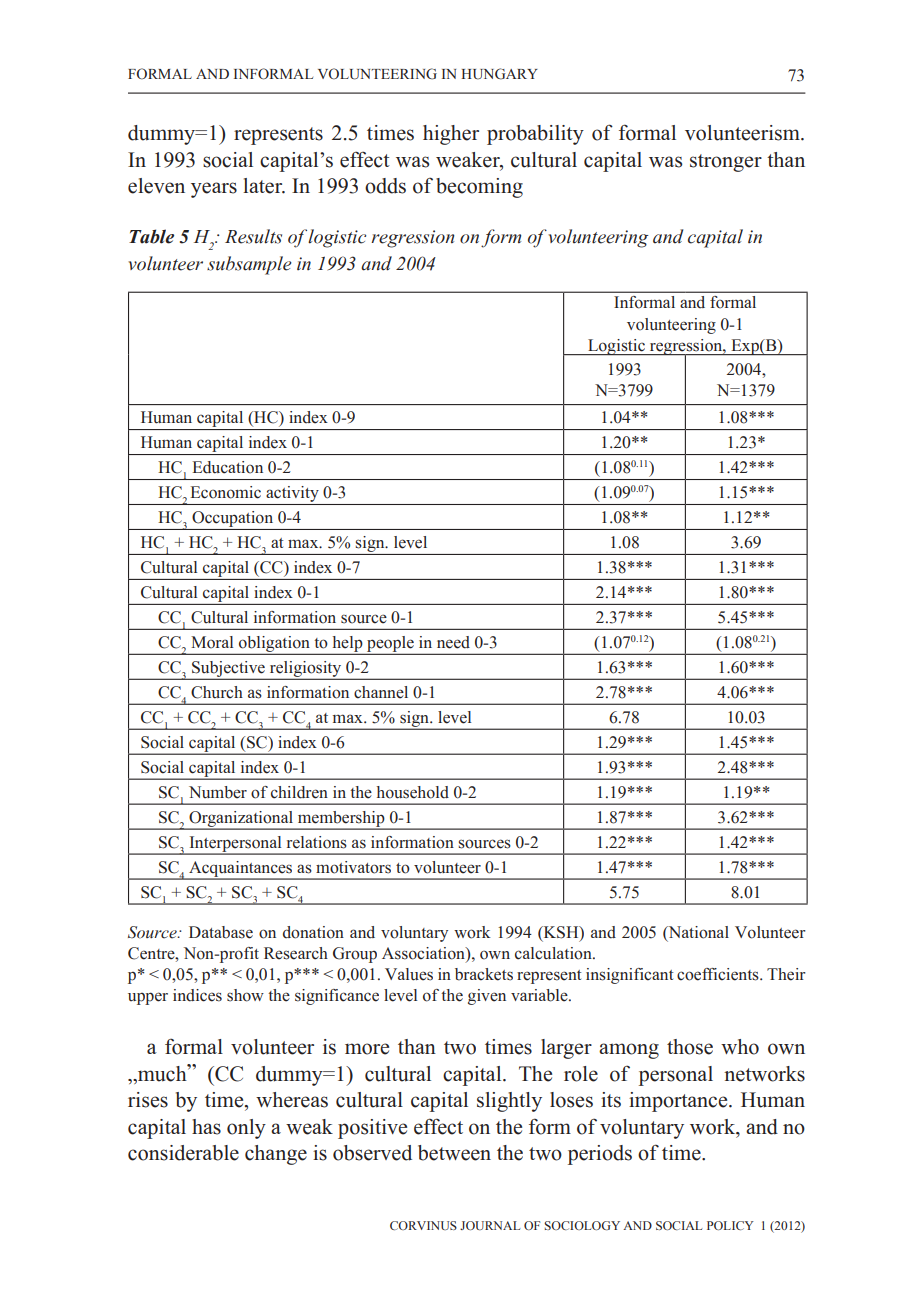 The height and width of the document is (1311, 924). Describe the element at coordinates (726, 163) in the document. I see `stronger` at that location.
